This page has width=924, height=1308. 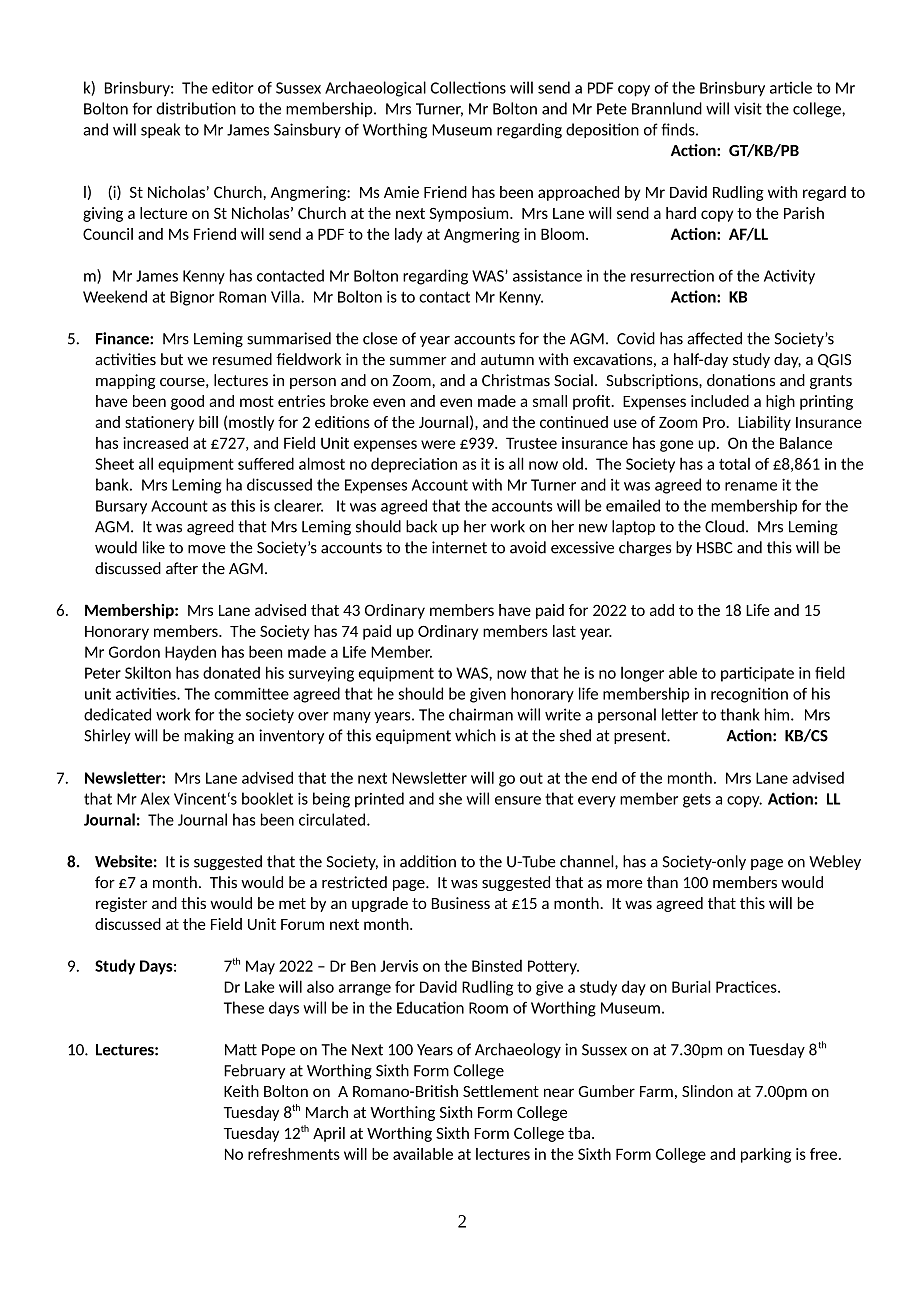 I want to click on Keith, so click(x=241, y=1091).
